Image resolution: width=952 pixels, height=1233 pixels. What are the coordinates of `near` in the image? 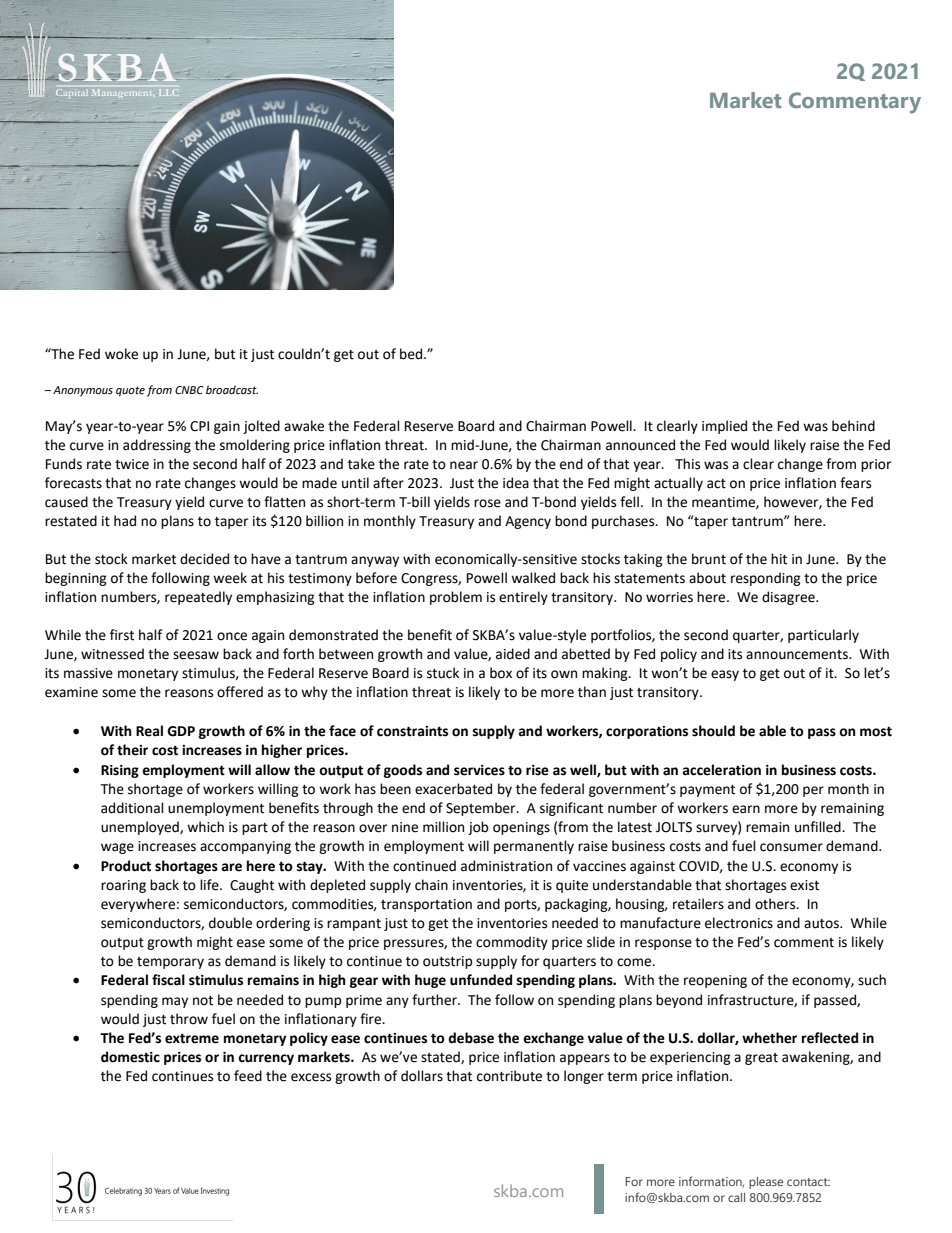 It's located at (464, 465).
